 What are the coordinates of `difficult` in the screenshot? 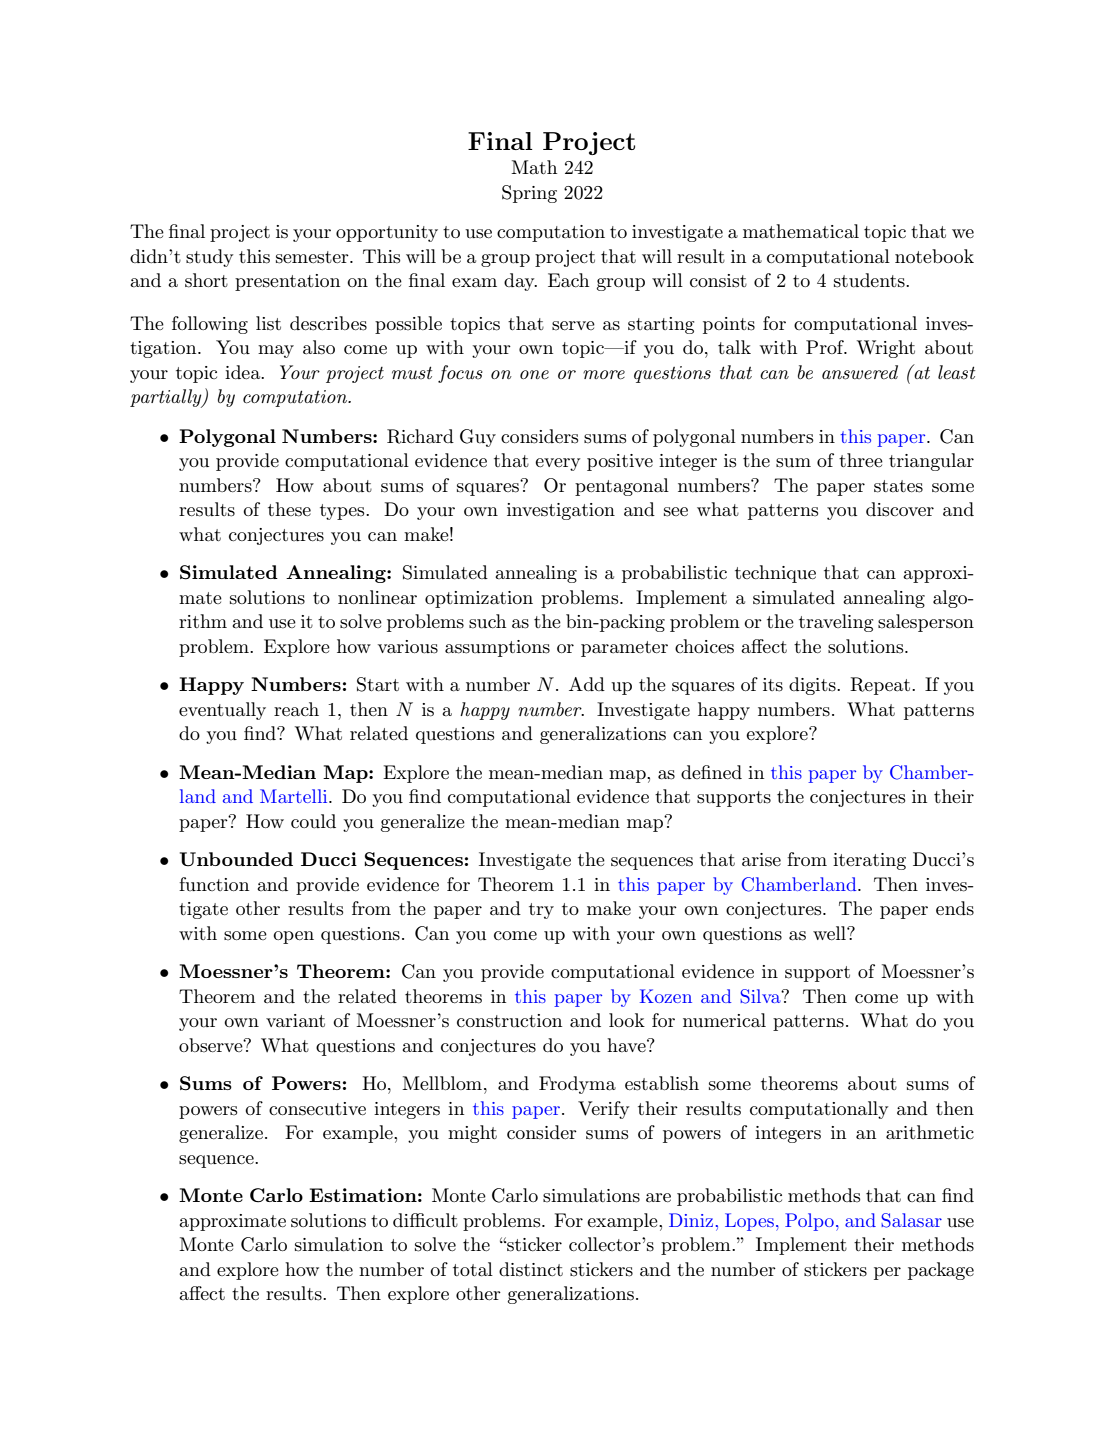 It's located at (425, 1220).
